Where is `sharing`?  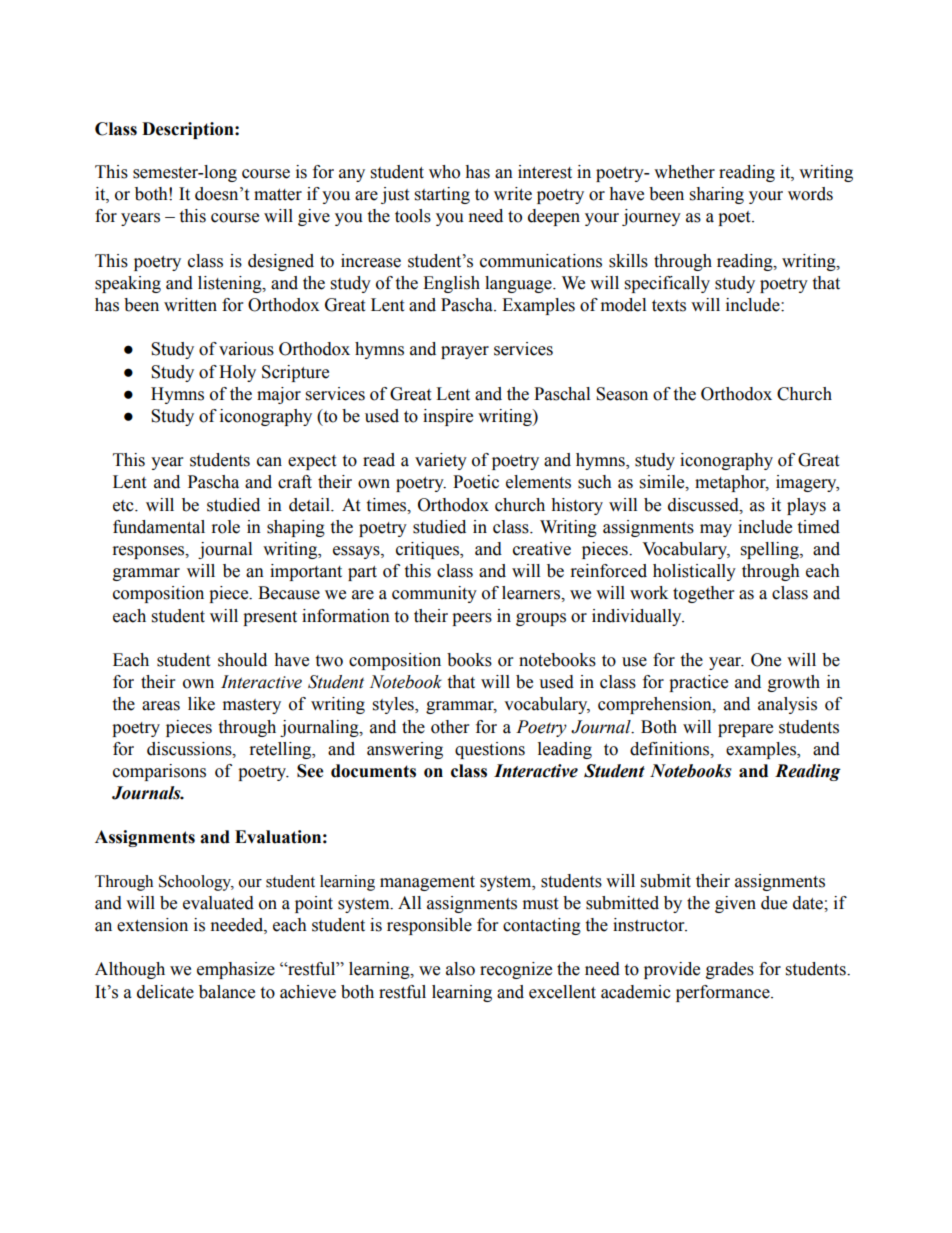 sharing is located at coordinates (717, 195).
